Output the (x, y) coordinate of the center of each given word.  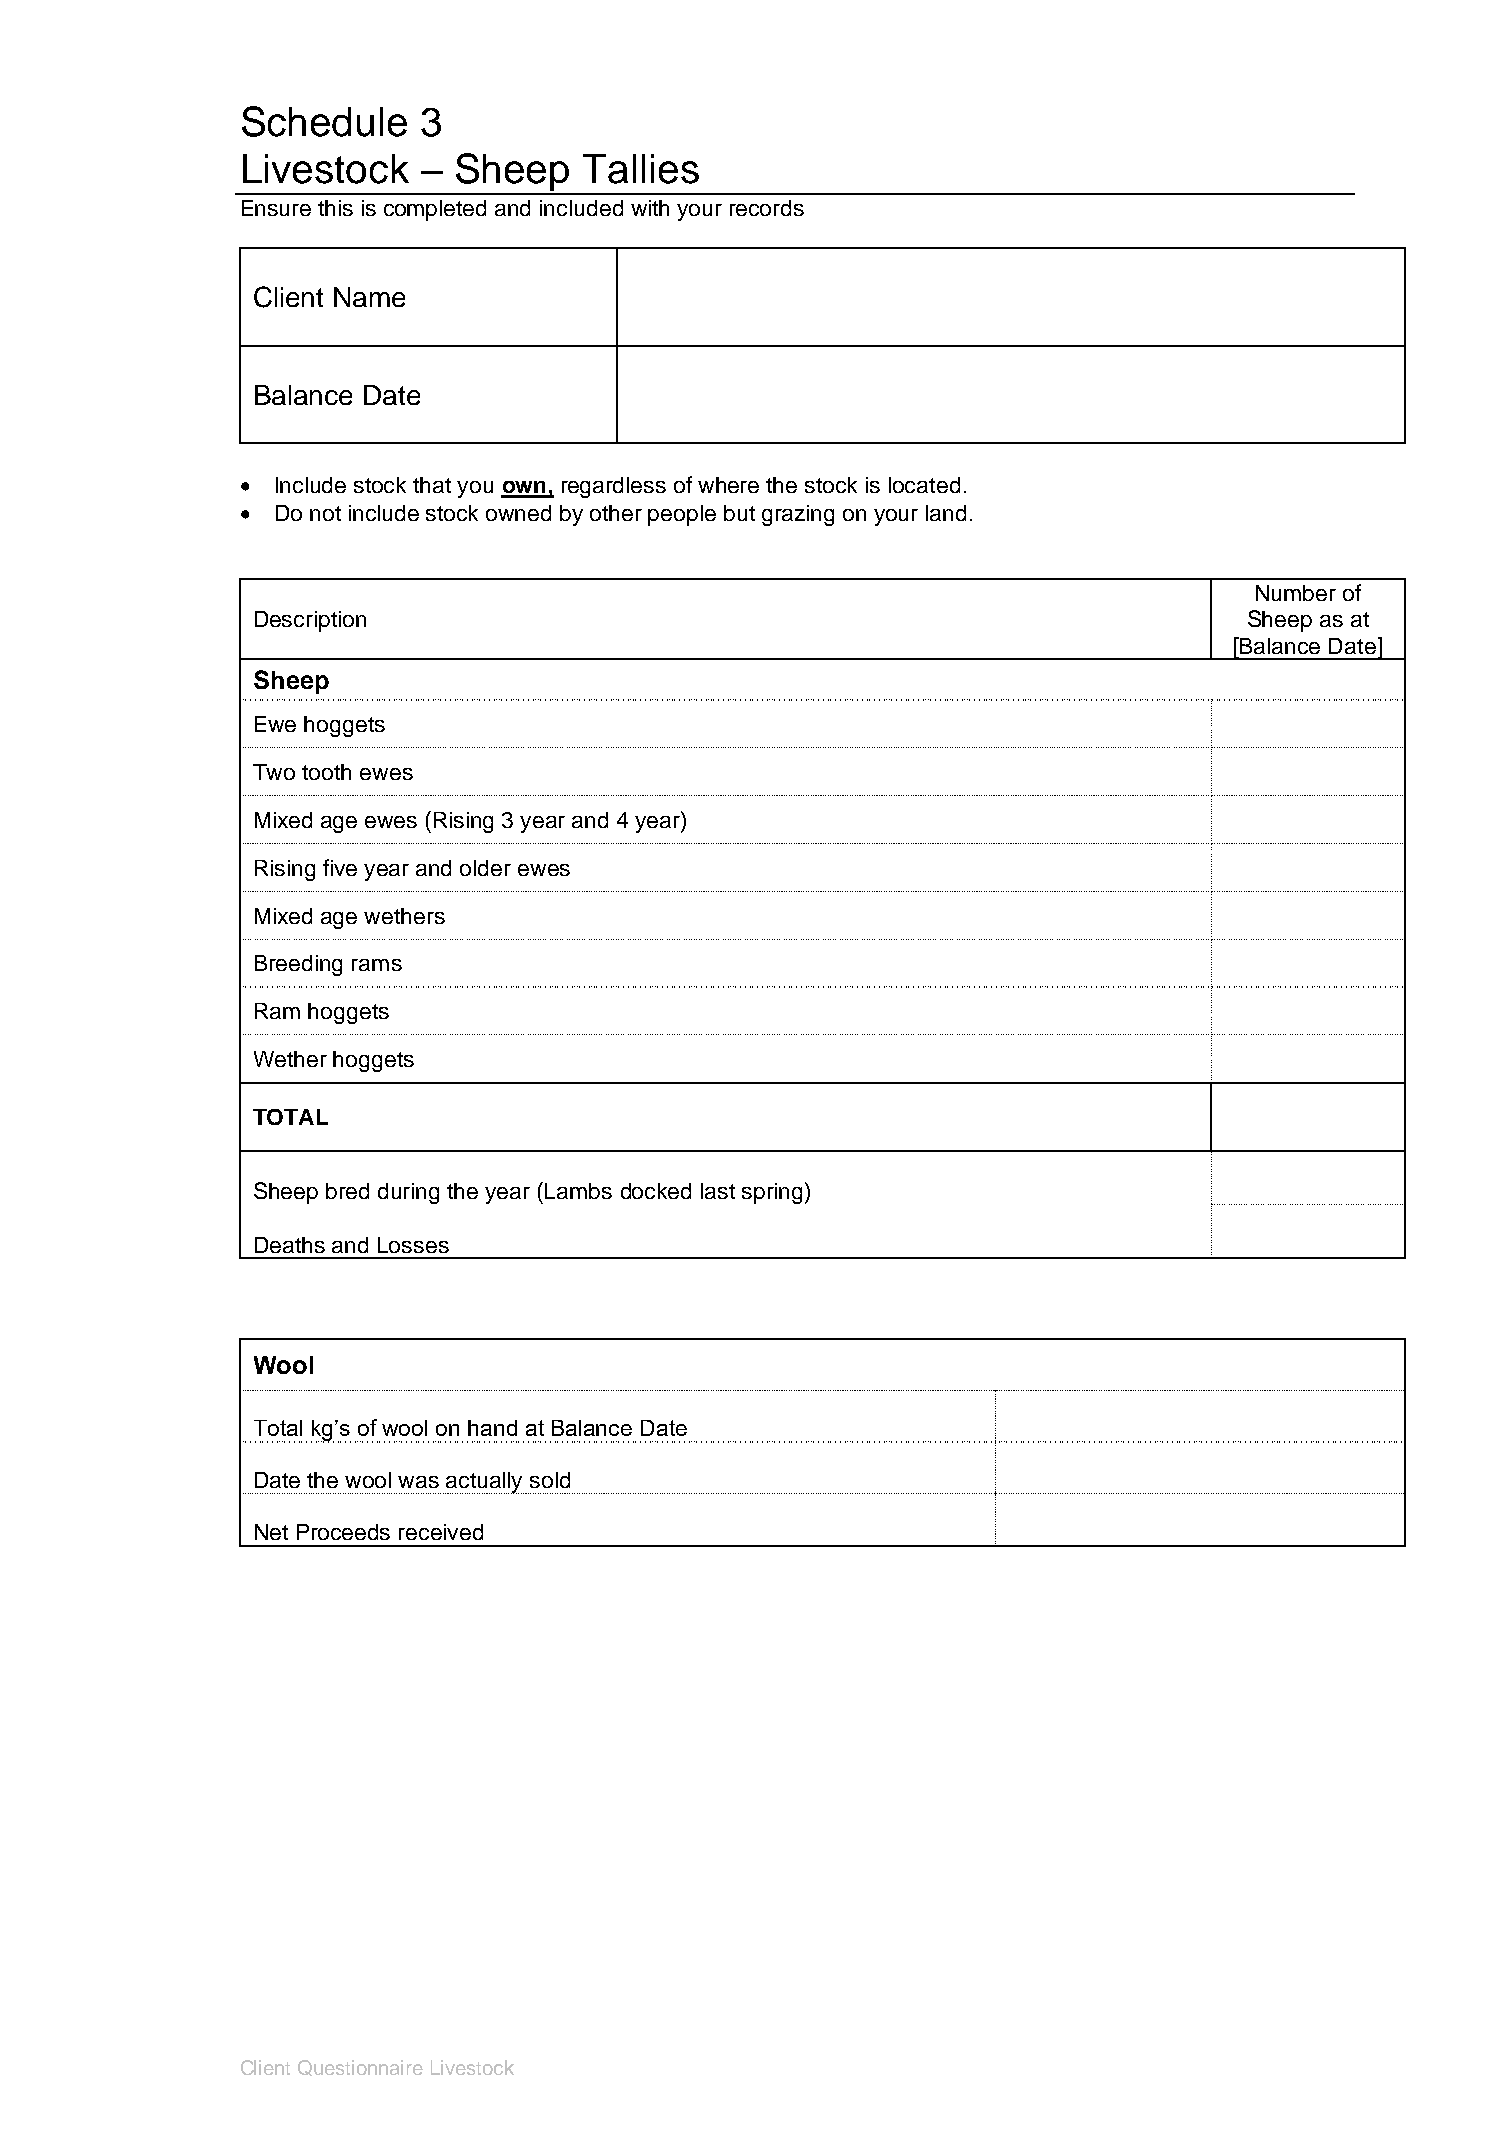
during (408, 1193)
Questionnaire (360, 2068)
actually (485, 1483)
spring (772, 1193)
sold (550, 1480)
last (718, 1191)
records (767, 208)
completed (435, 210)
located (924, 485)
